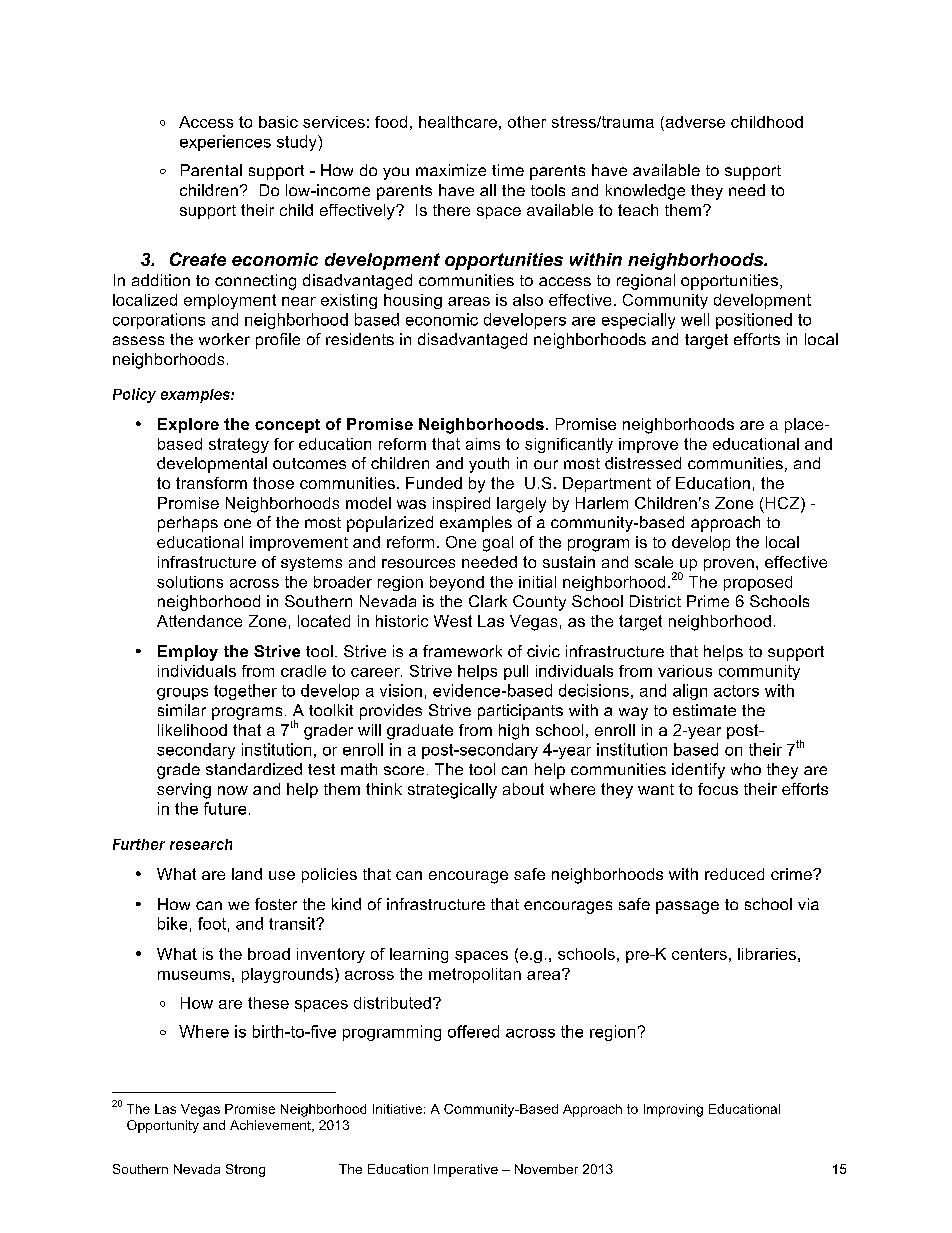 The width and height of the screenshot is (952, 1233). Describe the element at coordinates (451, 170) in the screenshot. I see `maximize` at that location.
